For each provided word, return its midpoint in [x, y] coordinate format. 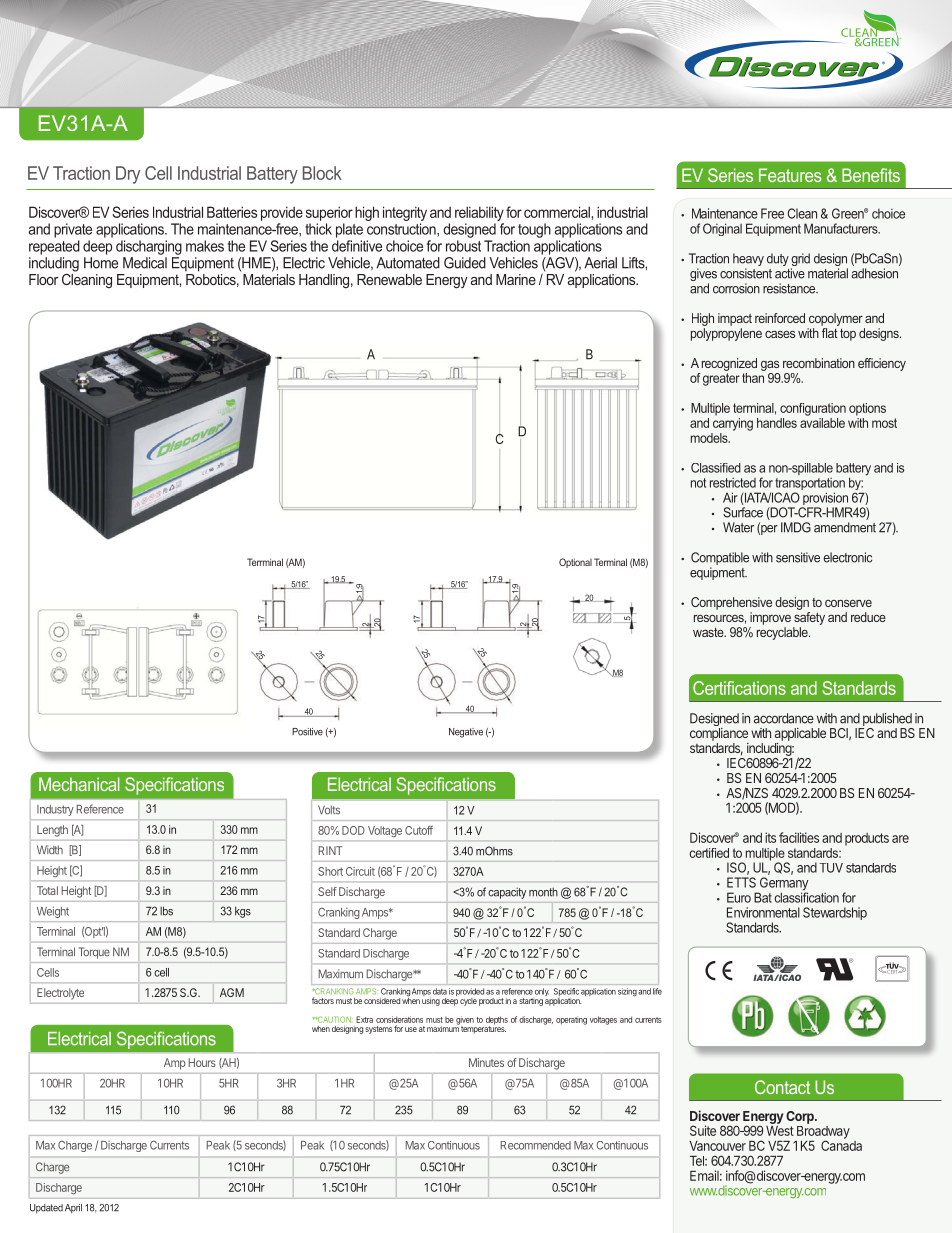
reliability [479, 213]
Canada [841, 1144]
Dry [128, 175]
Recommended [535, 1145]
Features [790, 175]
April [73, 1208]
